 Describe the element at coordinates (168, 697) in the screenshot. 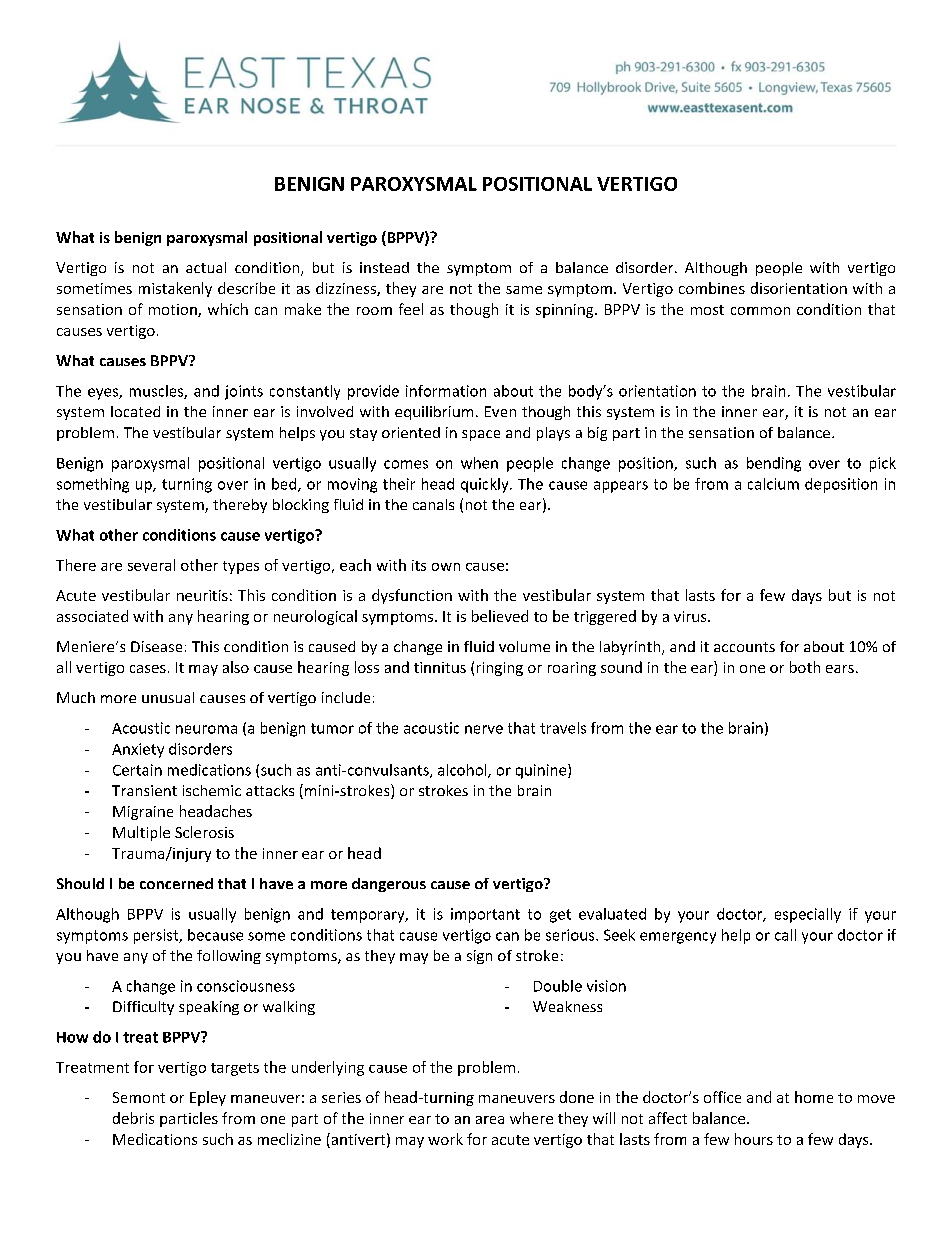

I see `unusual` at that location.
